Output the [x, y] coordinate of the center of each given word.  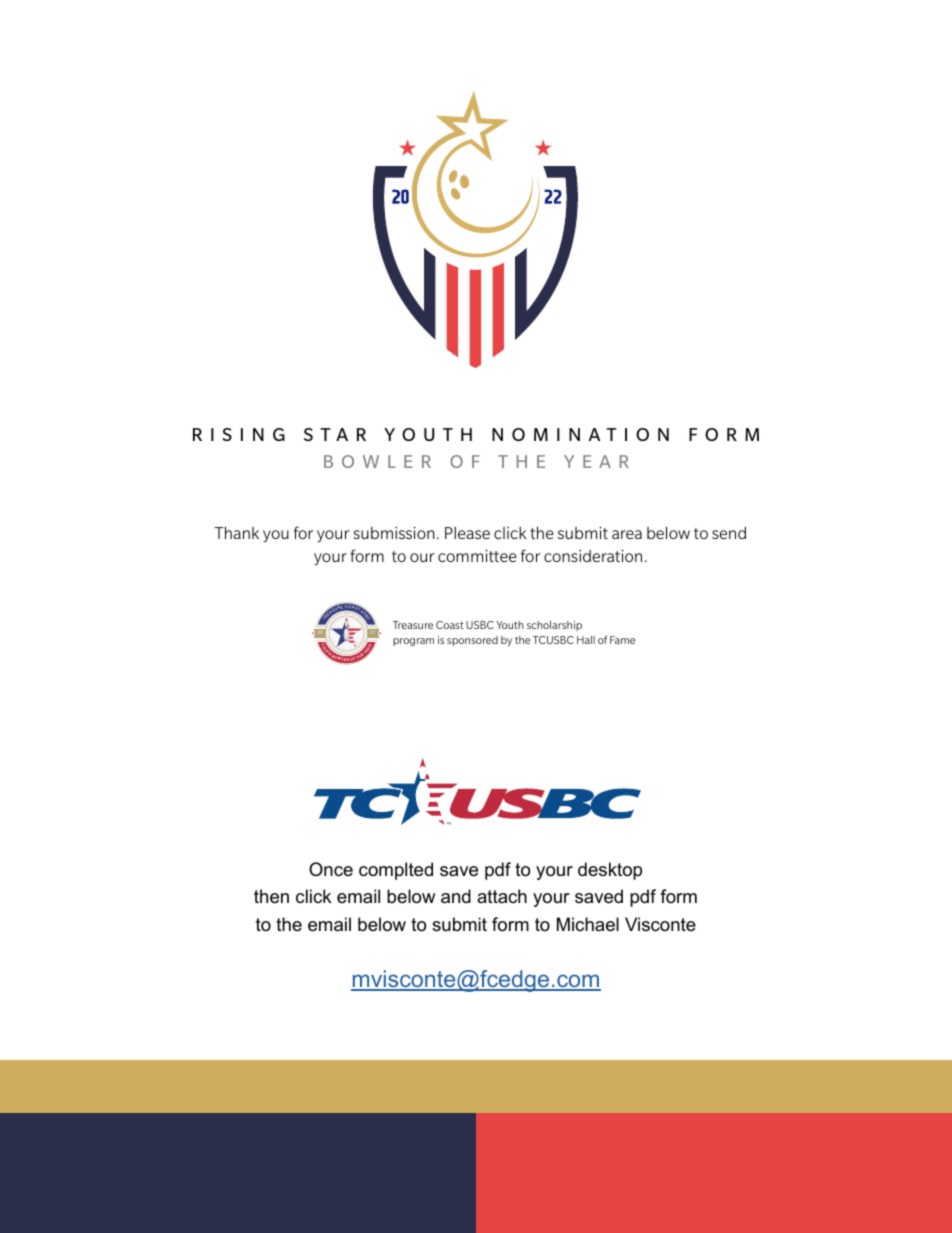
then [271, 896]
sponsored [472, 641]
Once [331, 869]
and [456, 896]
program [413, 642]
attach [502, 896]
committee [477, 556]
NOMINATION [580, 434]
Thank [236, 532]
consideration [593, 556]
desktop [610, 871]
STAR [335, 434]
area [627, 534]
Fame [622, 640]
